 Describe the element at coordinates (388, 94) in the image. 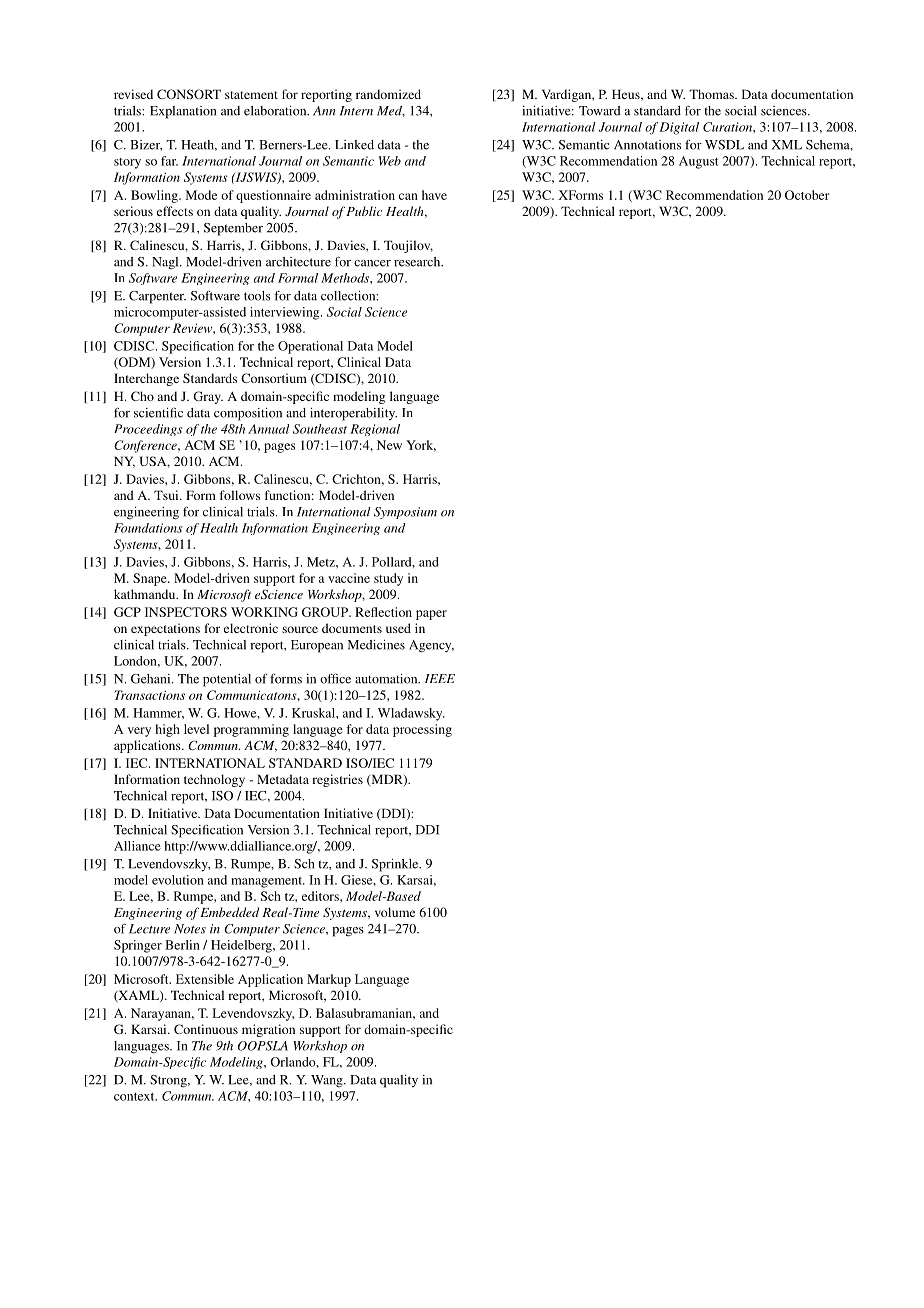

I see `randomized` at that location.
